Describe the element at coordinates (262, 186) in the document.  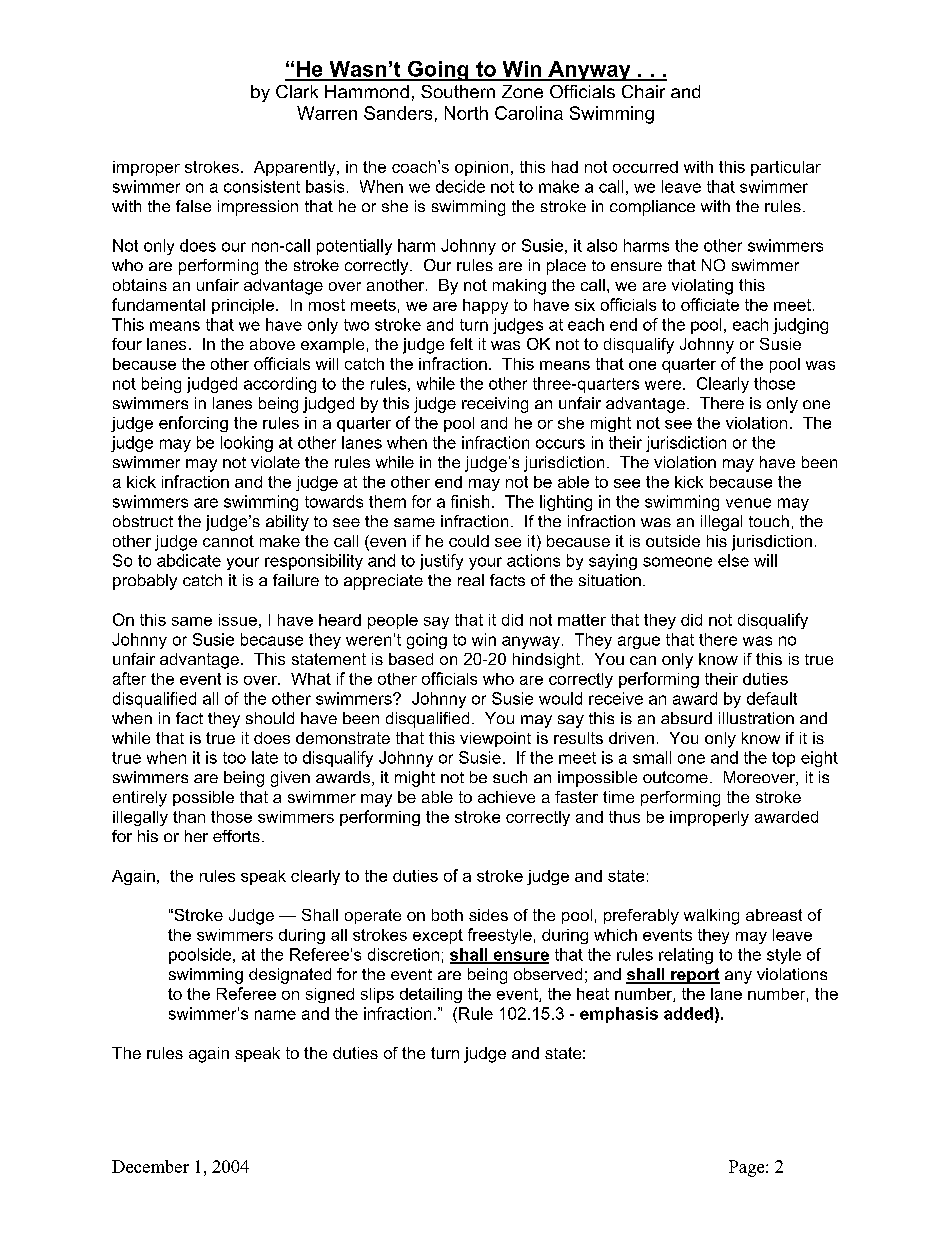
I see `consistent` at that location.
